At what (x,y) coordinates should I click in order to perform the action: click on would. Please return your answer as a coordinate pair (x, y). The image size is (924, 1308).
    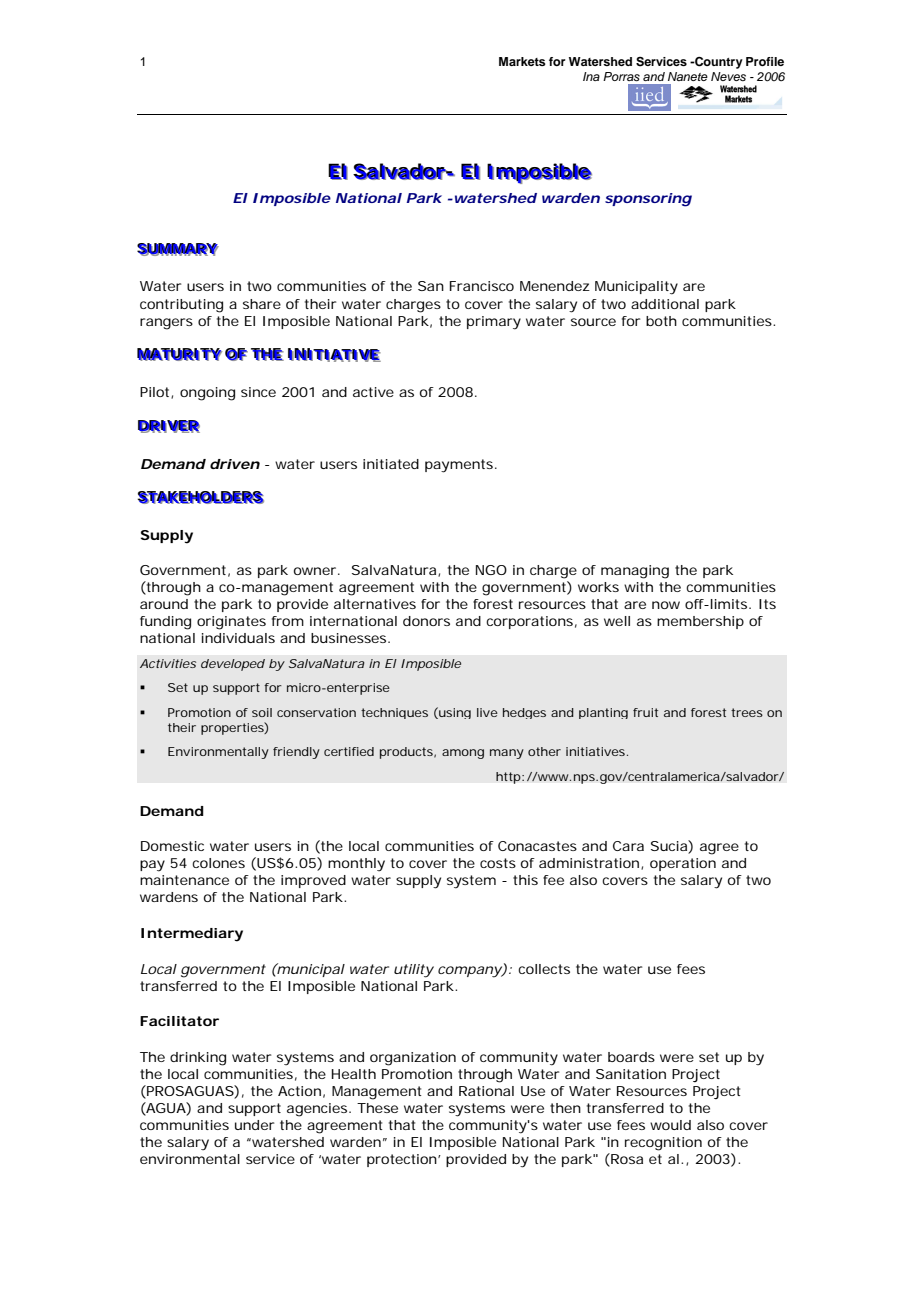
    Looking at the image, I should click on (670, 1125).
